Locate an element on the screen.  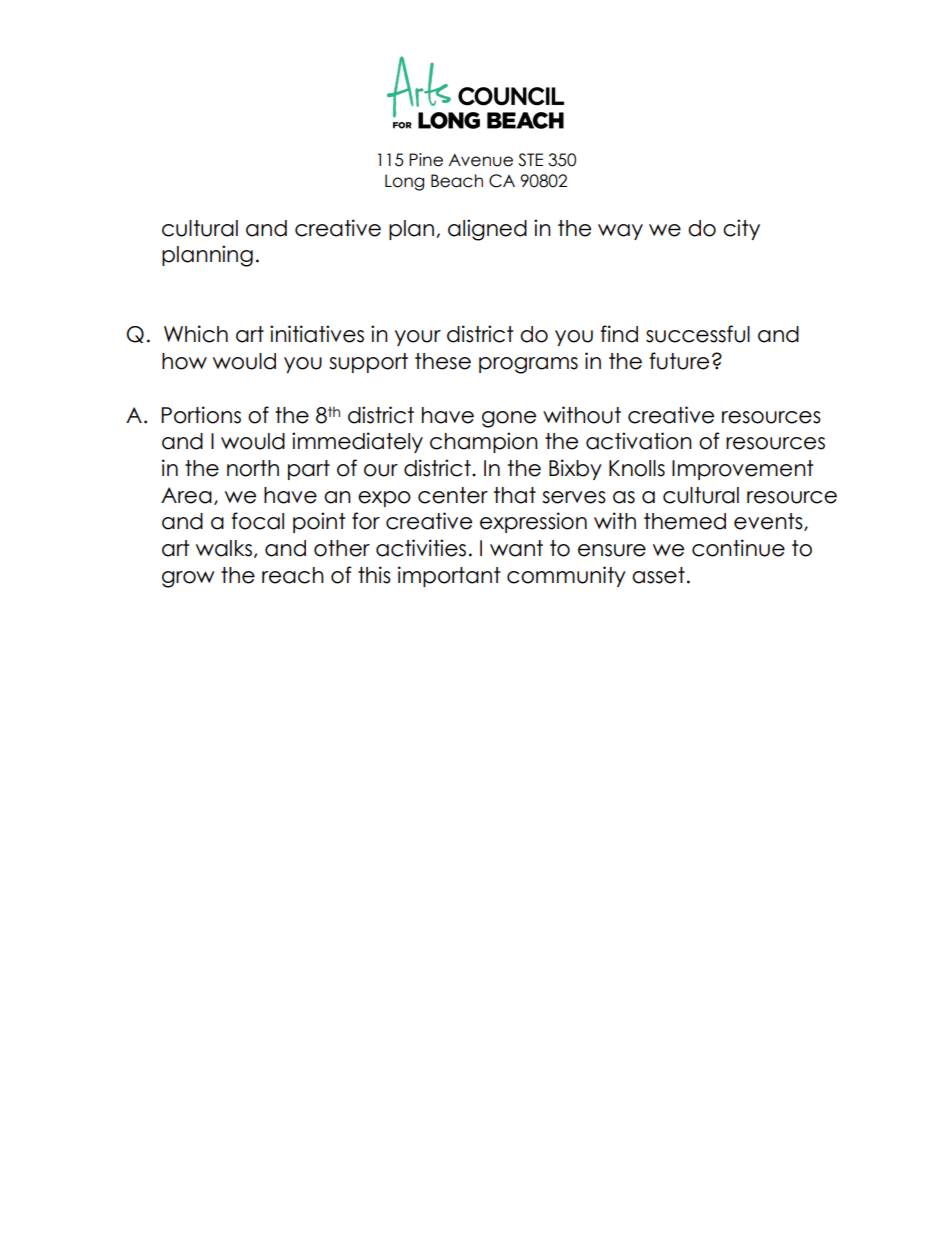
activation is located at coordinates (639, 441).
